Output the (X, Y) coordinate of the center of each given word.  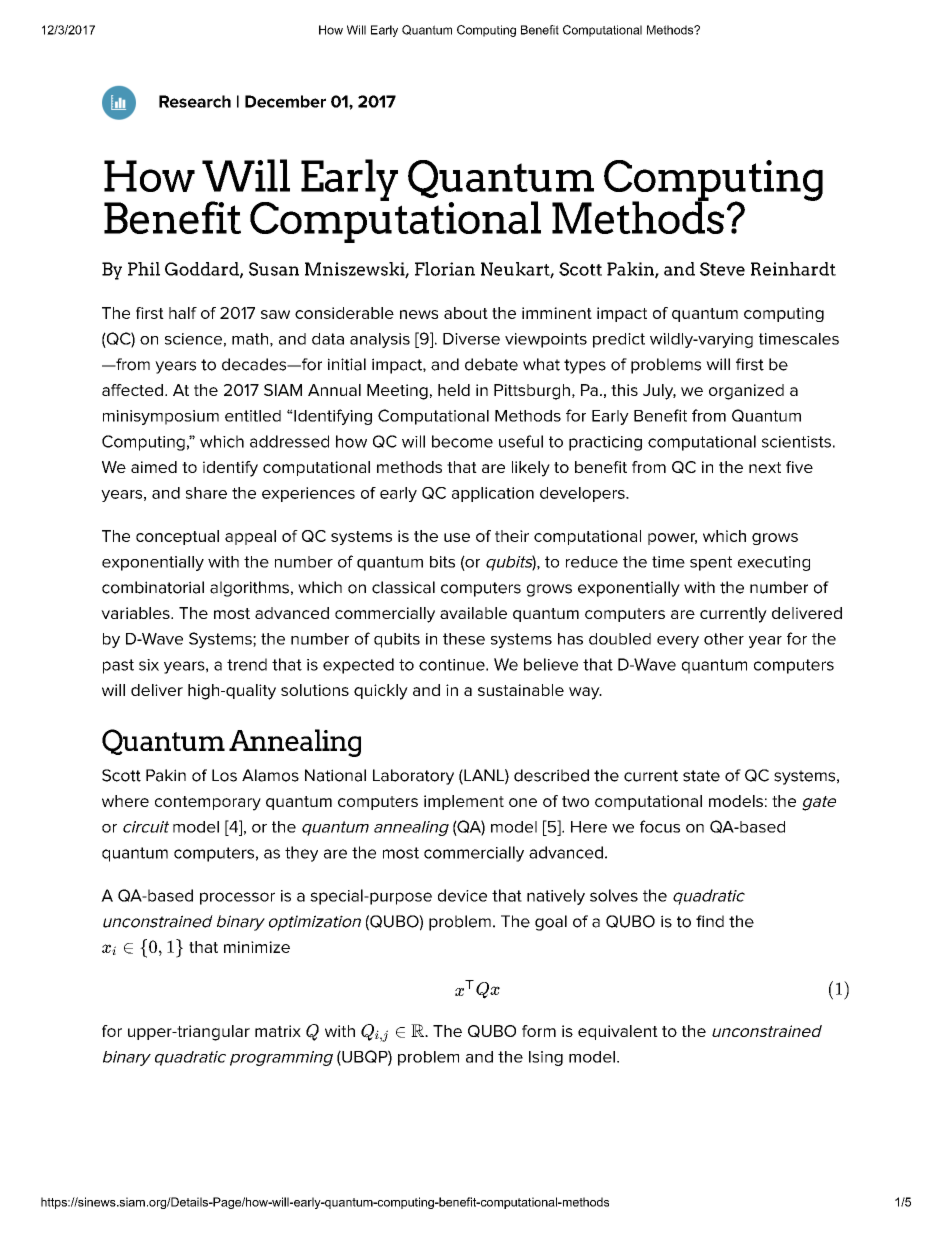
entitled (253, 416)
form (539, 1031)
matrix (278, 1031)
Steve (722, 269)
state (701, 776)
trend (247, 664)
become (462, 441)
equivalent (618, 1032)
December (285, 101)
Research (195, 101)
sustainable (521, 690)
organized (746, 392)
